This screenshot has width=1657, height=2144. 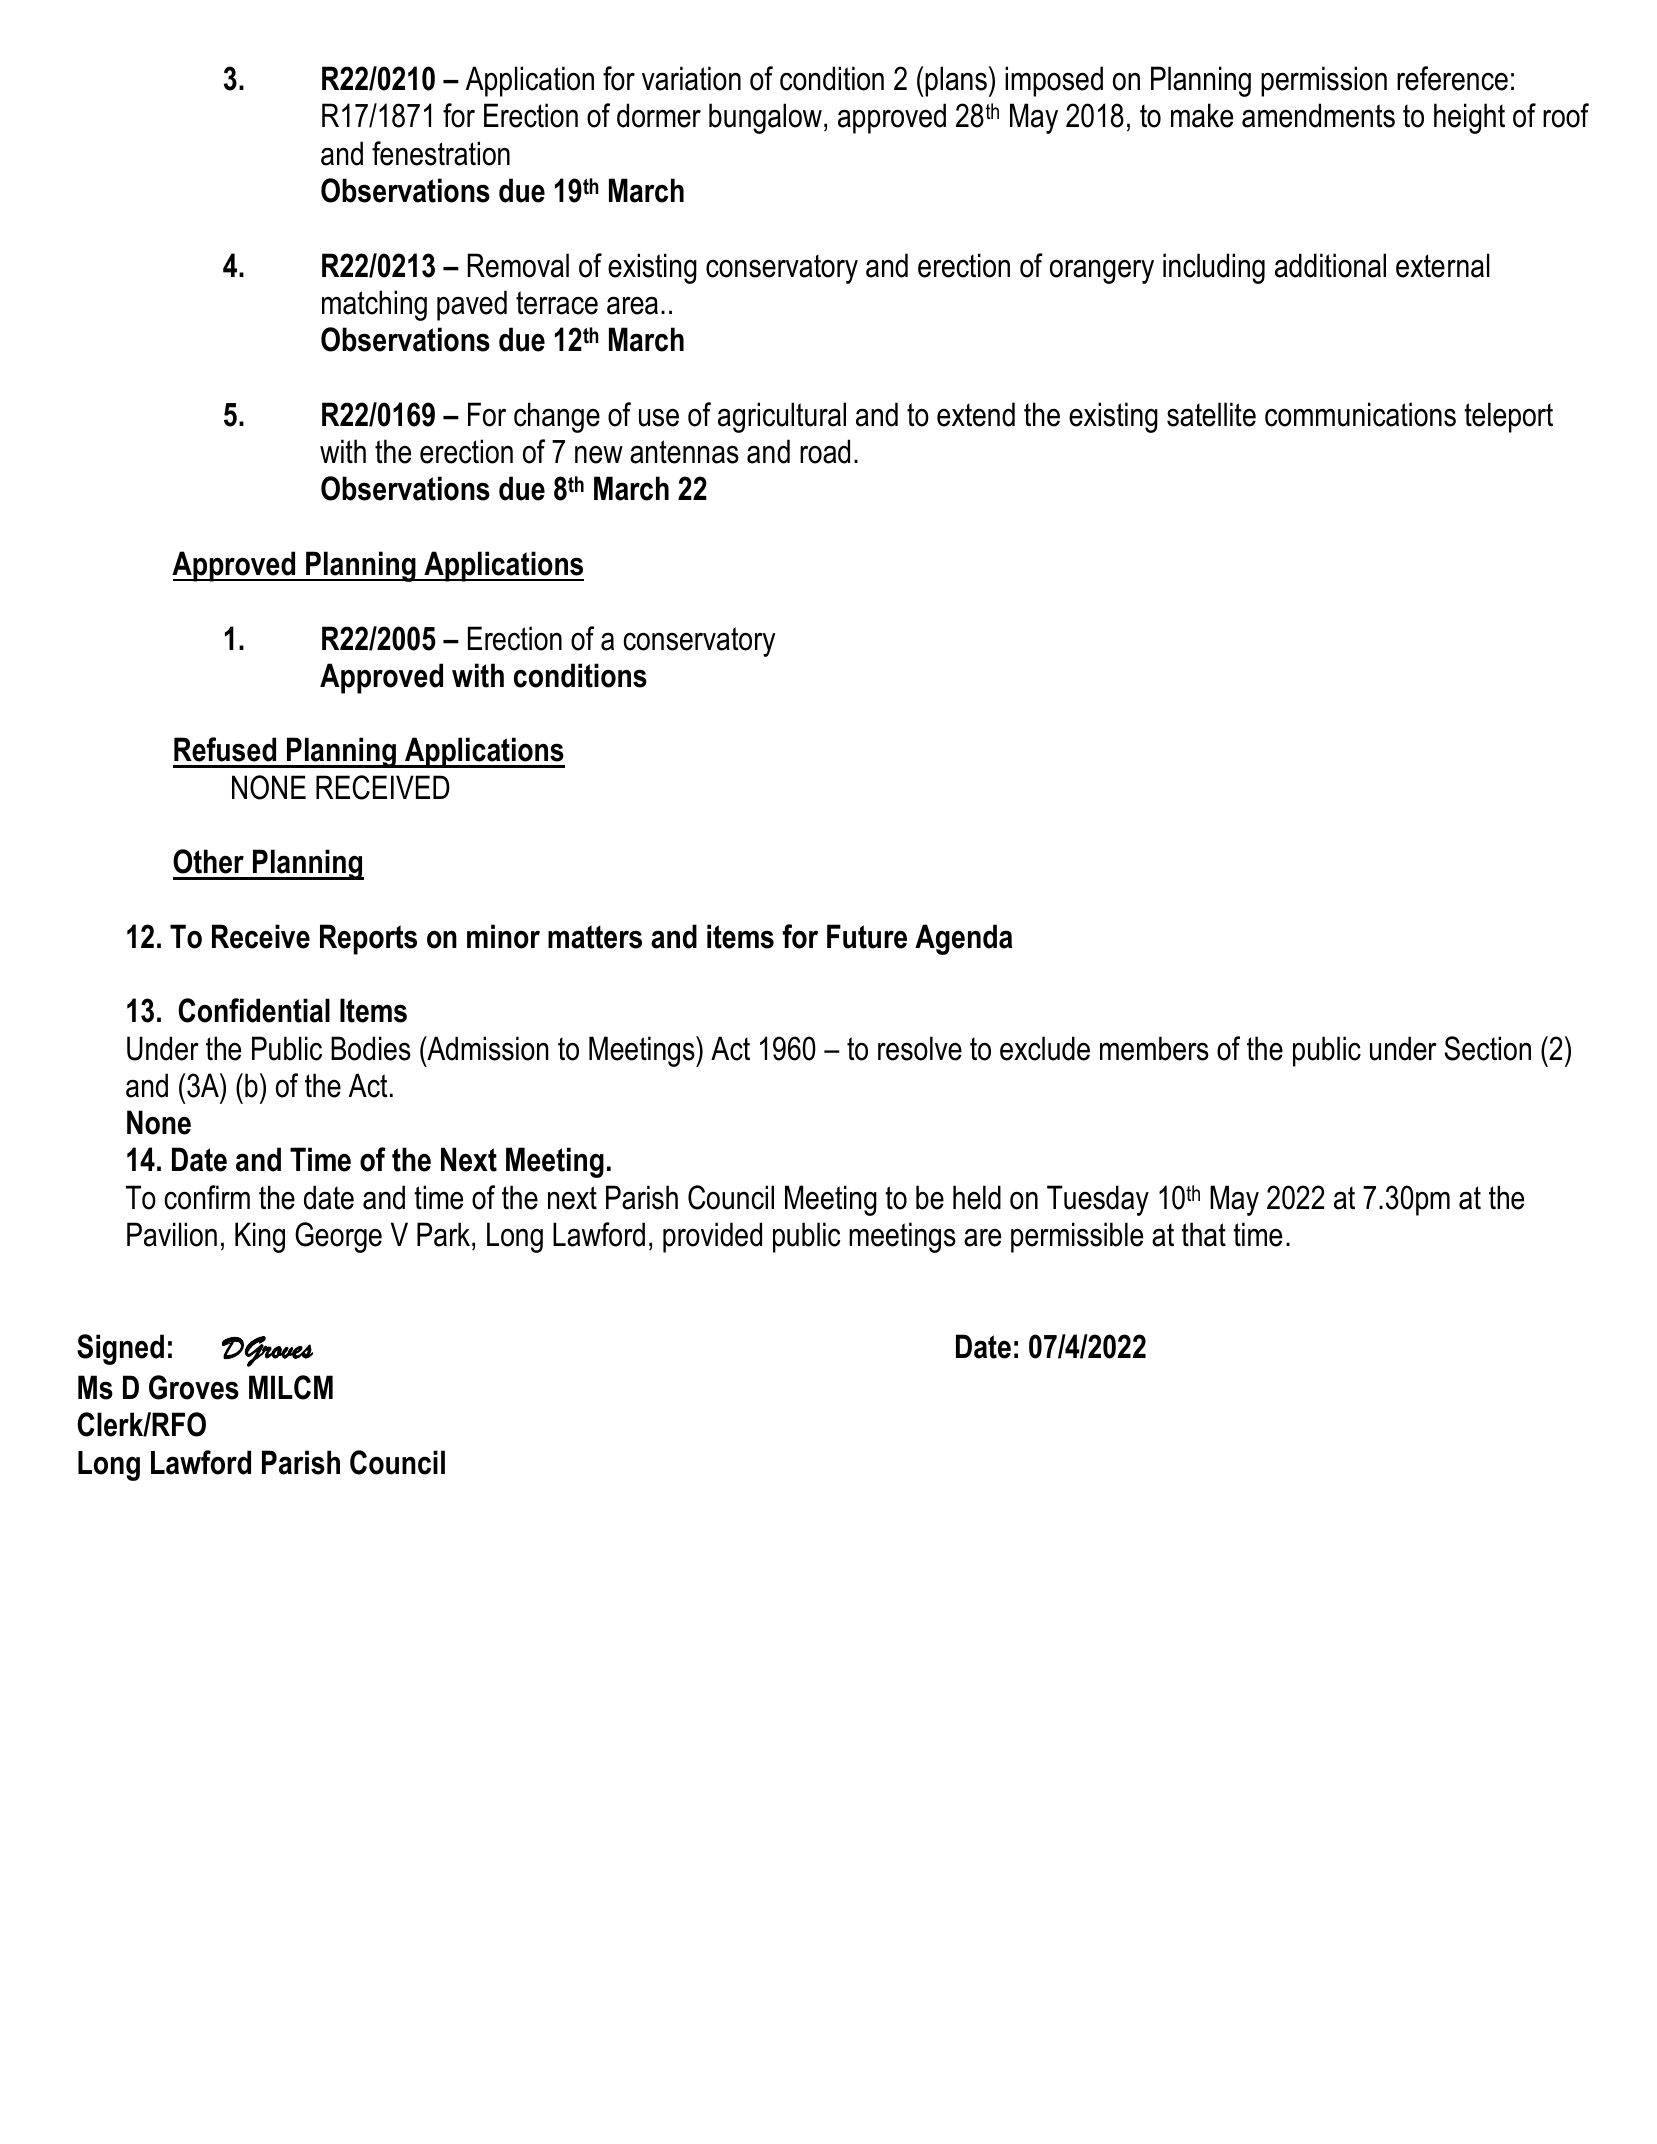 What do you see at coordinates (441, 153) in the screenshot?
I see `fenestration` at bounding box center [441, 153].
